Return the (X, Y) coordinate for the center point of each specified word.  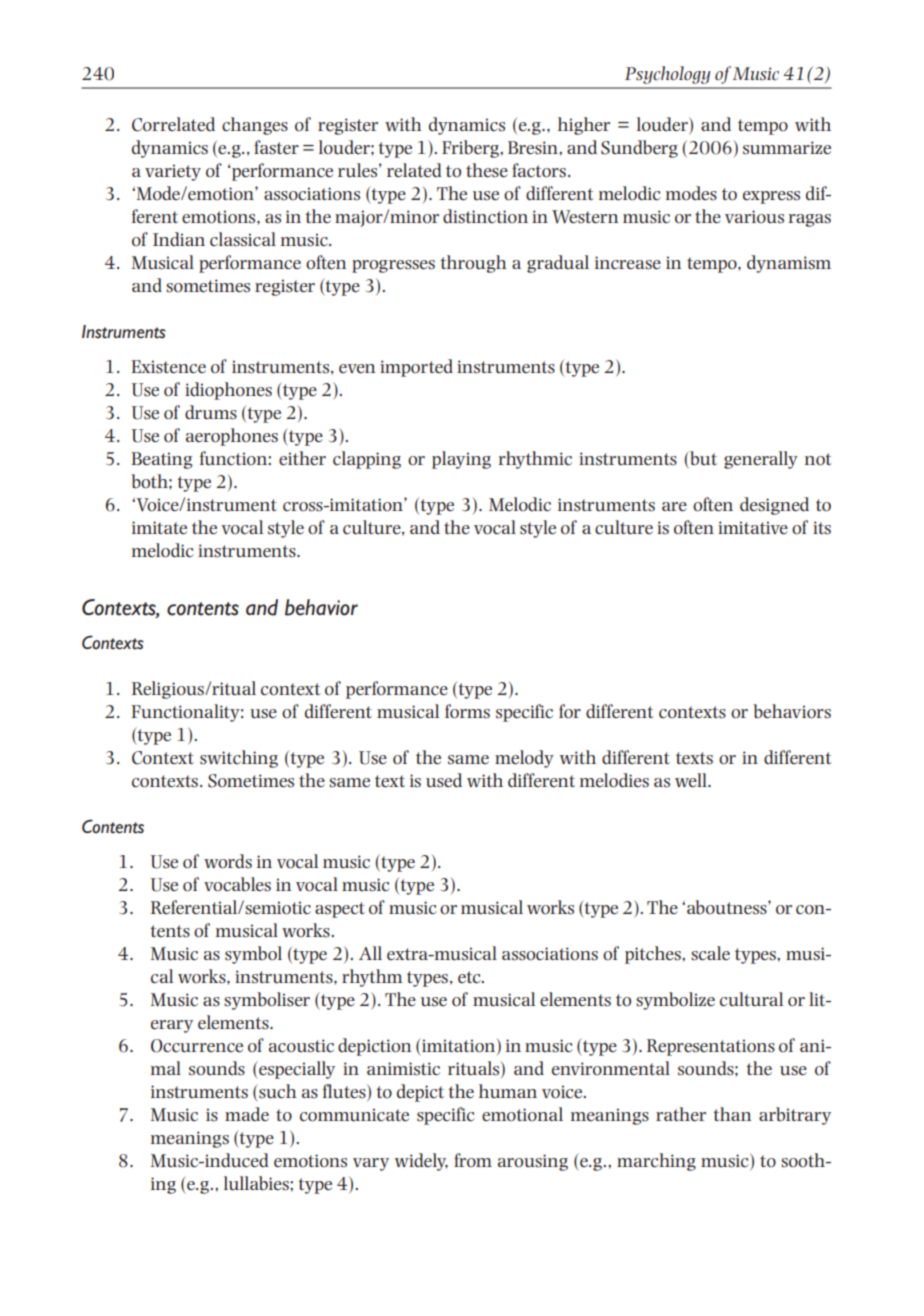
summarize (787, 148)
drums (211, 412)
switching (239, 759)
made (247, 1114)
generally (761, 460)
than (732, 1114)
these (487, 170)
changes (255, 126)
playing (461, 460)
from (473, 1160)
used (444, 780)
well (692, 780)
